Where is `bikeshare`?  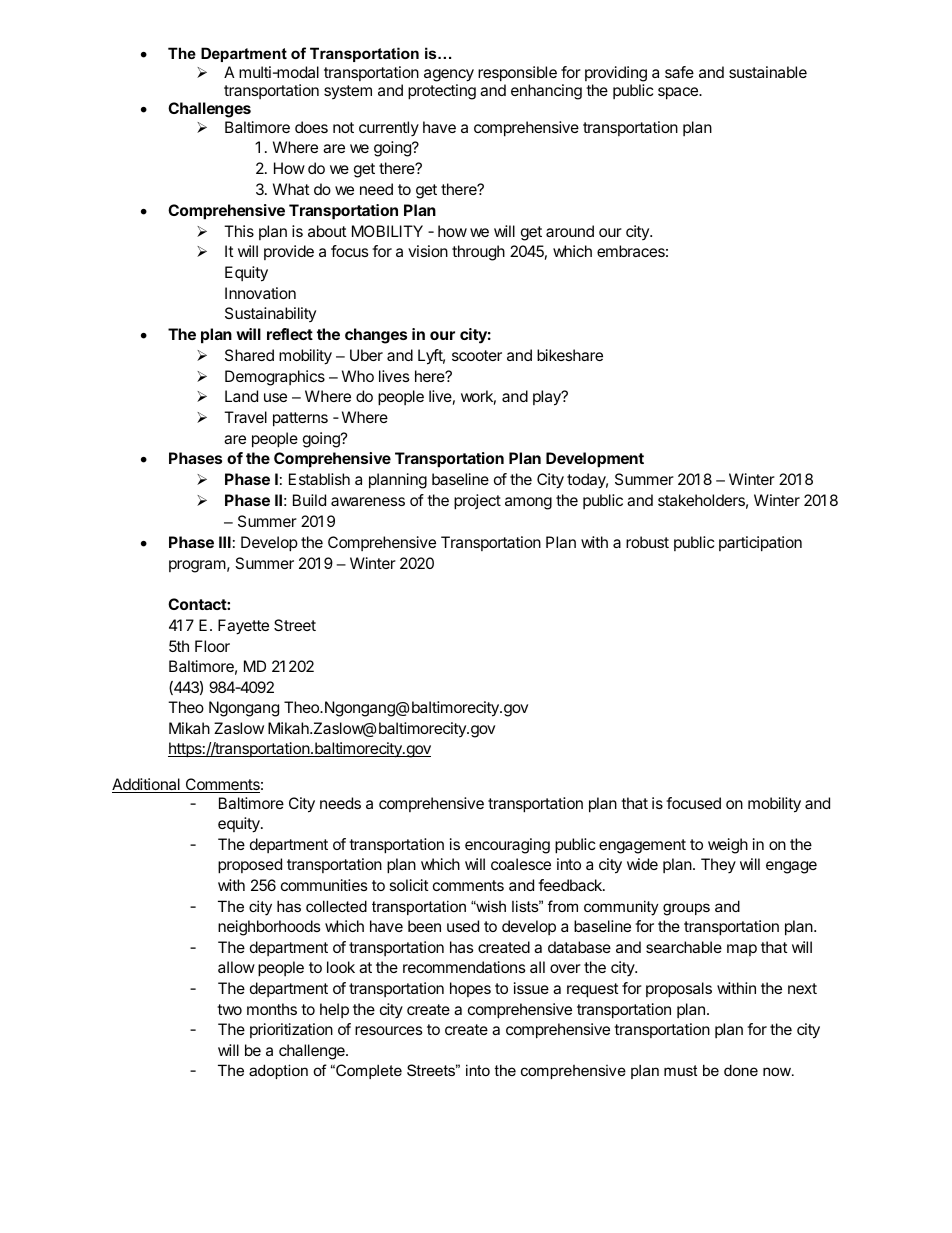 bikeshare is located at coordinates (570, 355).
